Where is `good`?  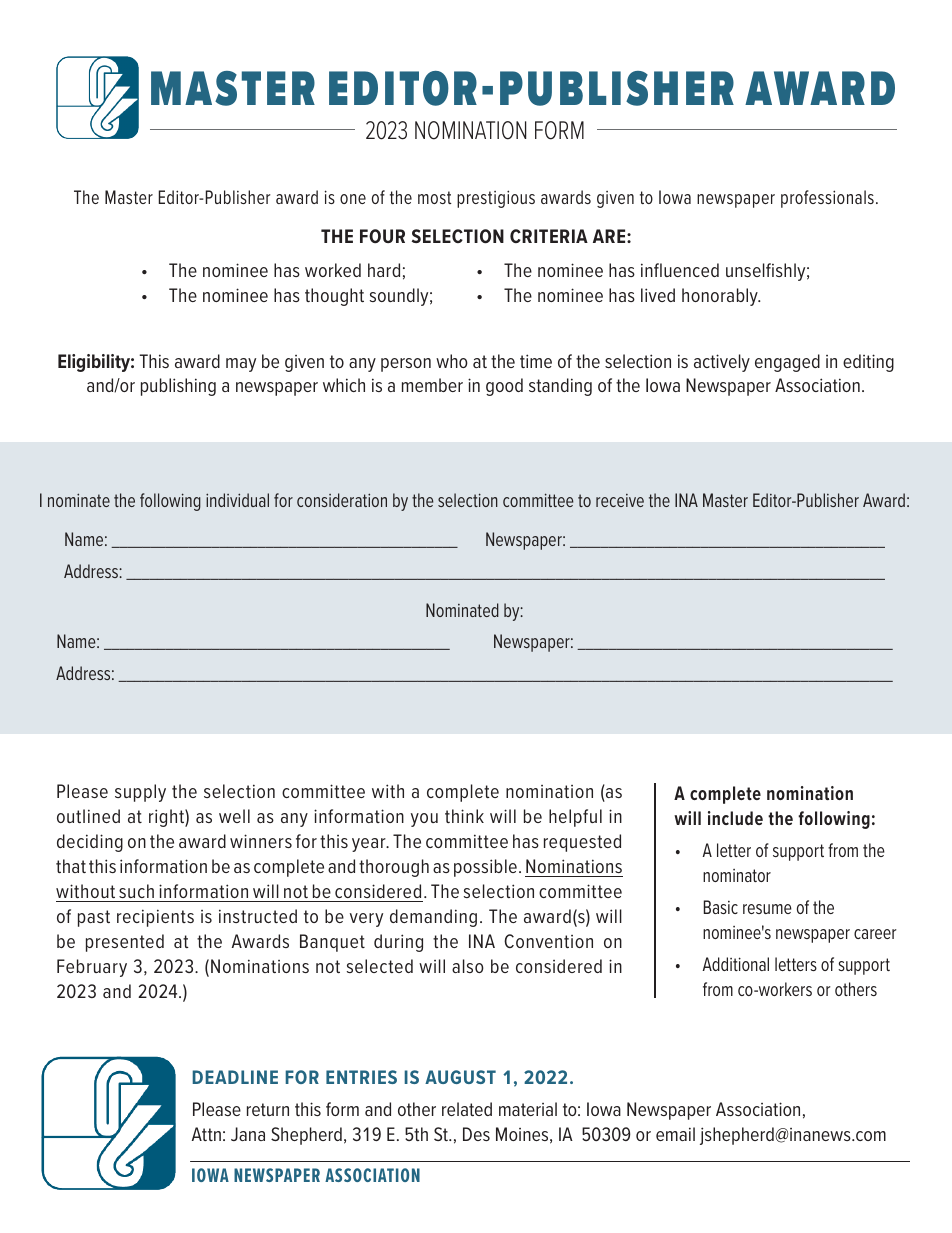
good is located at coordinates (504, 387).
